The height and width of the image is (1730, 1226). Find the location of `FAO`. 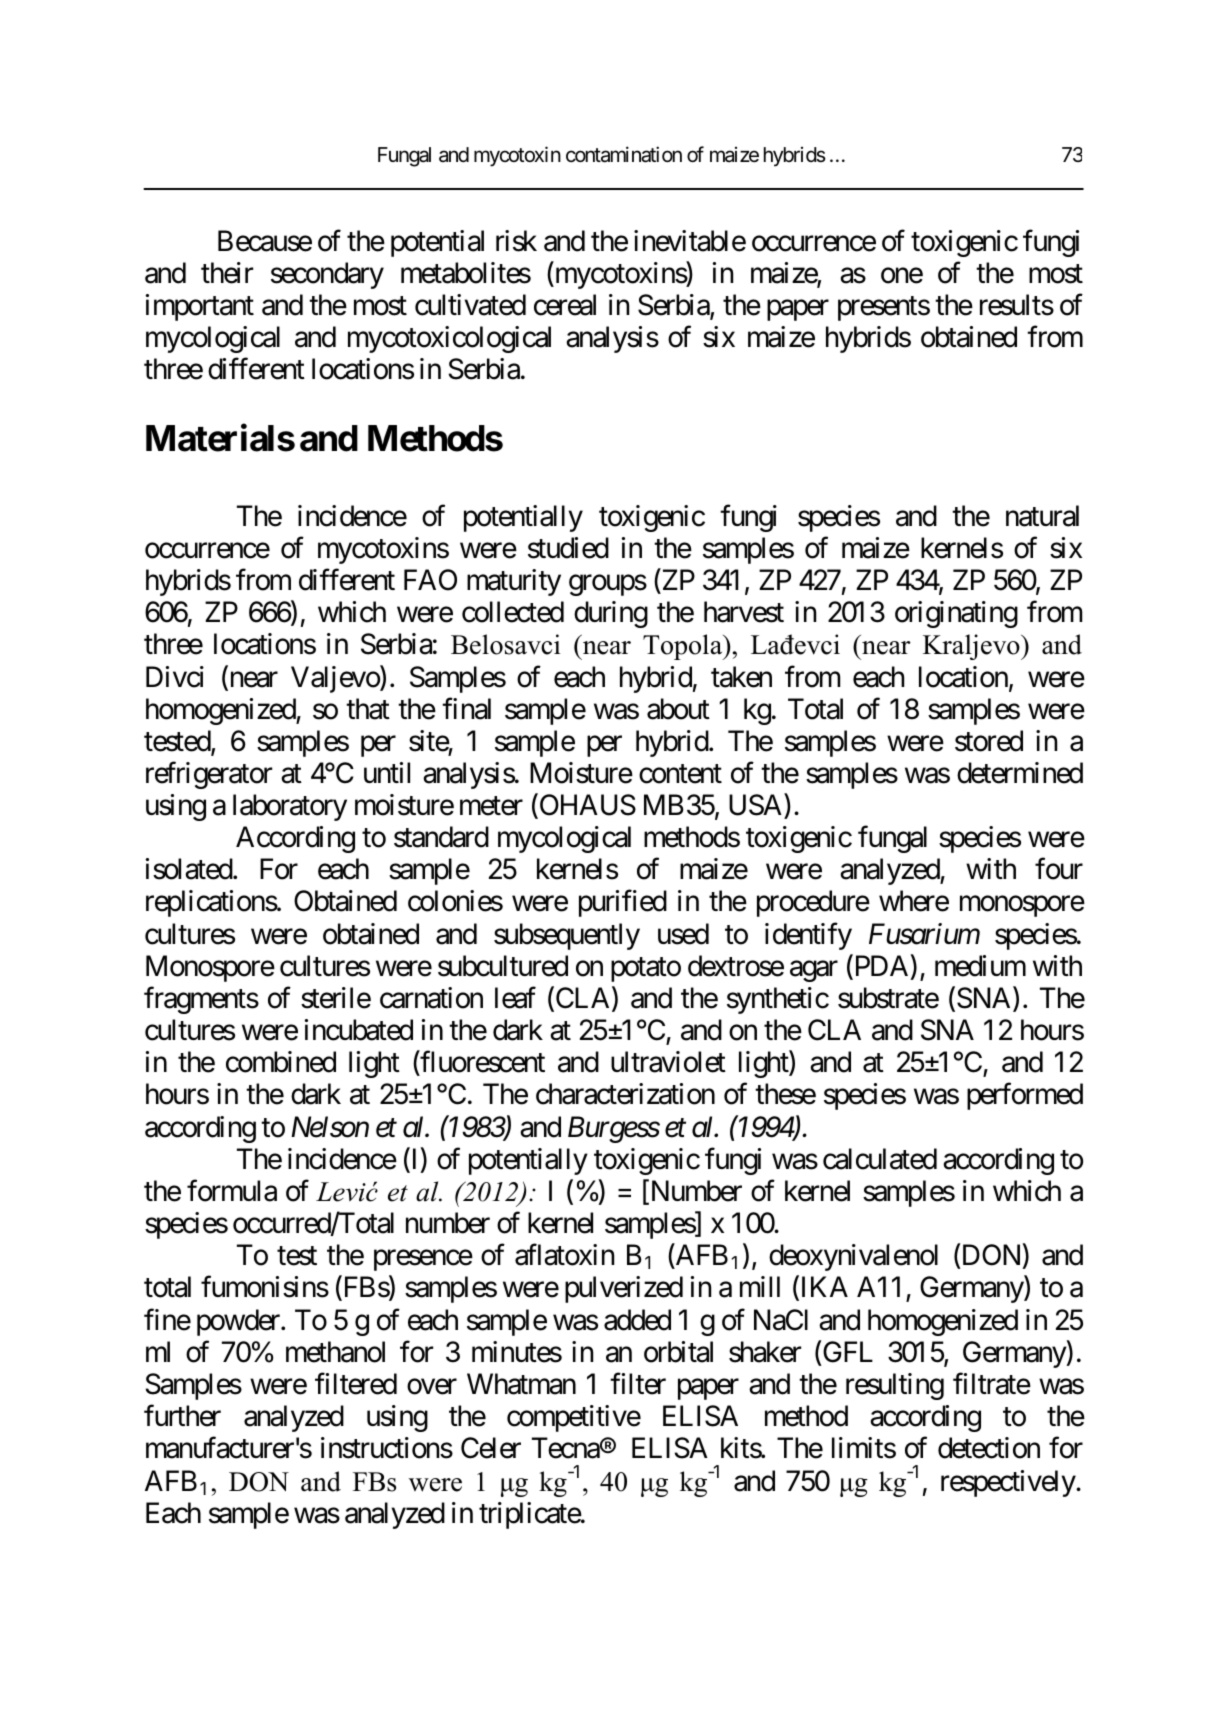

FAO is located at coordinates (430, 580).
